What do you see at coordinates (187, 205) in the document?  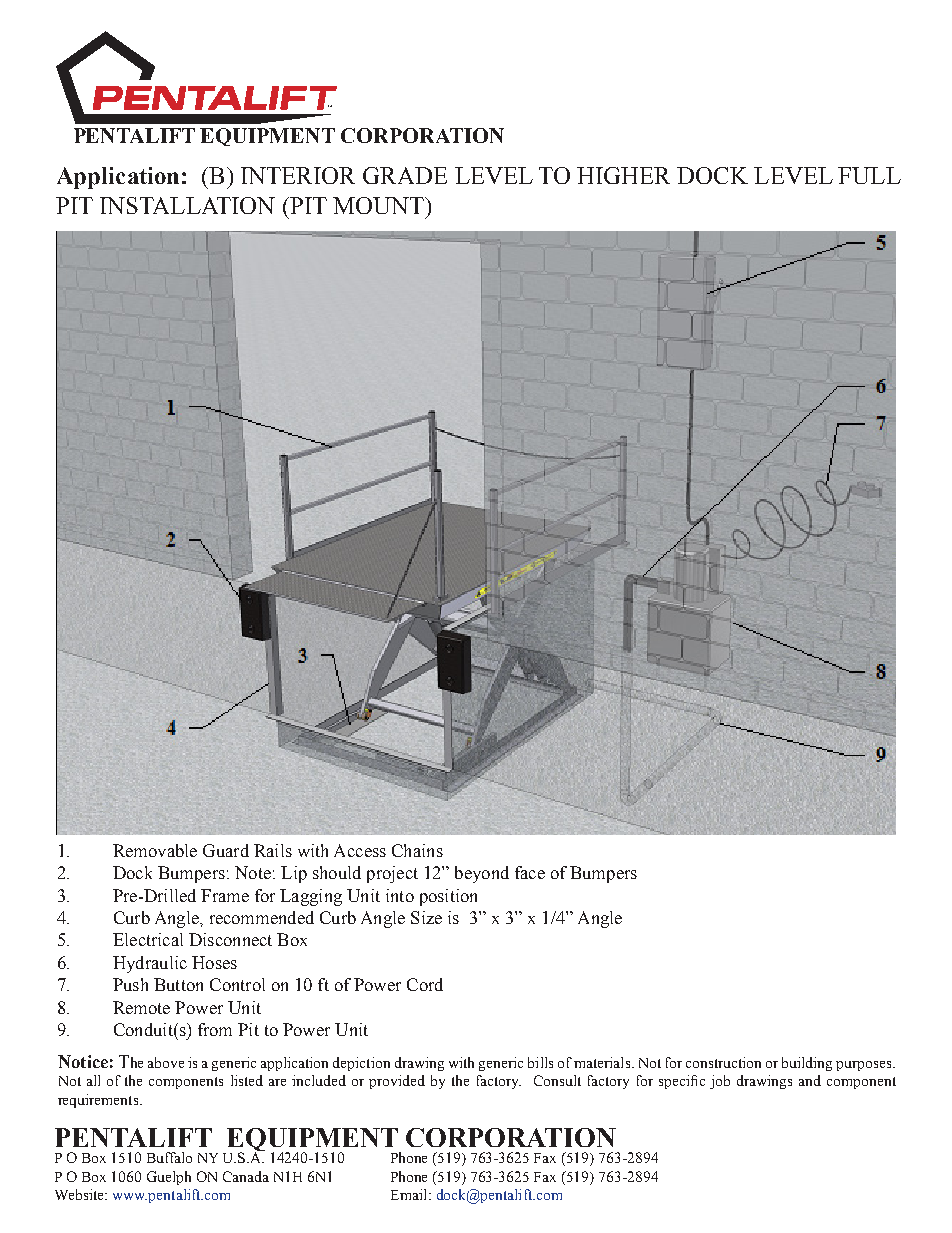 I see `INSTALLATION` at bounding box center [187, 205].
